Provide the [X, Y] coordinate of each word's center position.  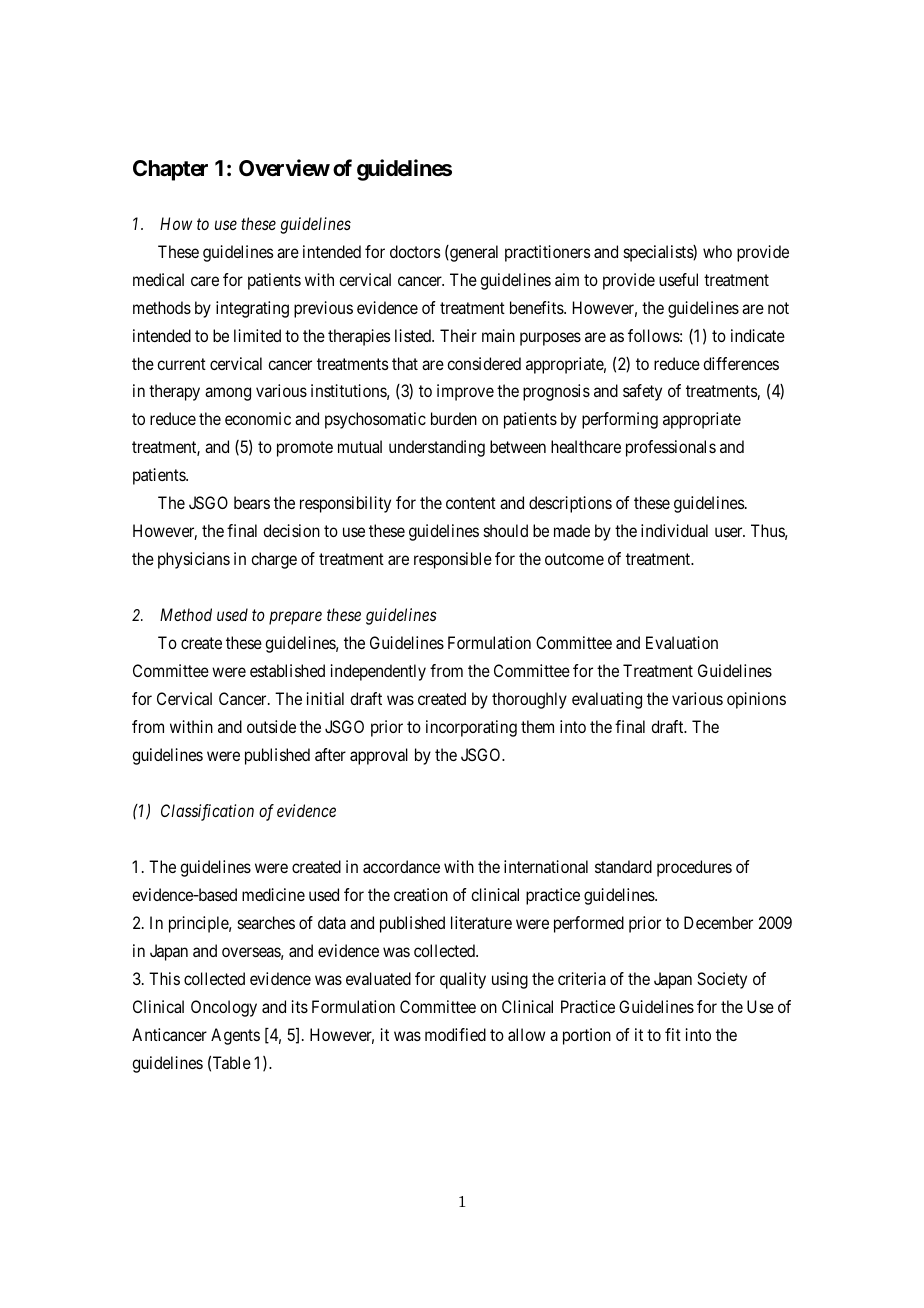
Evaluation [682, 642]
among [228, 394]
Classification [207, 812]
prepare [295, 618]
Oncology [224, 1008]
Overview [284, 168]
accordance [401, 866]
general [473, 253]
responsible [453, 560]
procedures [694, 868]
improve [465, 392]
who [717, 251]
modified [455, 1034]
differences [741, 363]
